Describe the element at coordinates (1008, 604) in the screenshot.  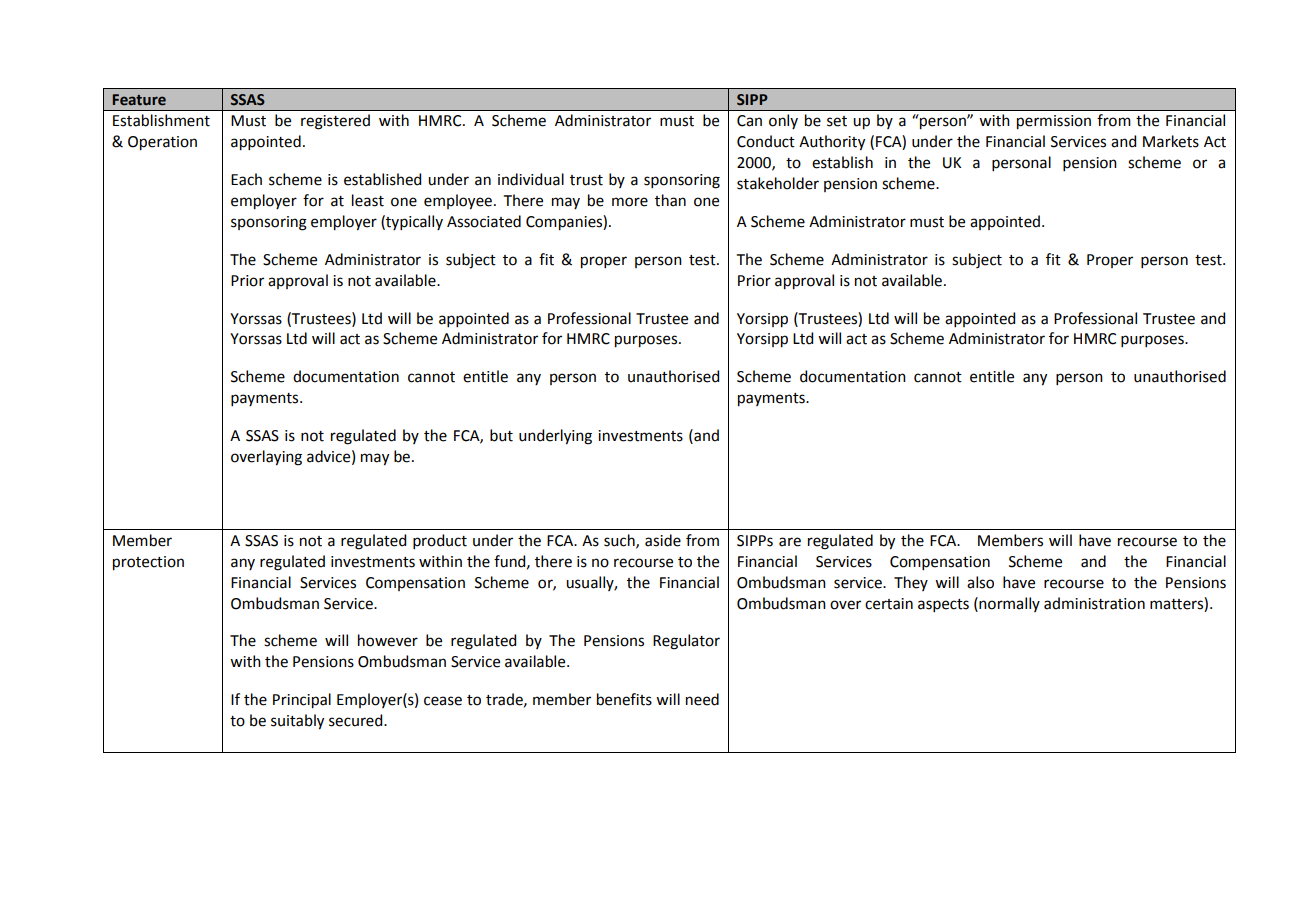
I see `normally` at that location.
